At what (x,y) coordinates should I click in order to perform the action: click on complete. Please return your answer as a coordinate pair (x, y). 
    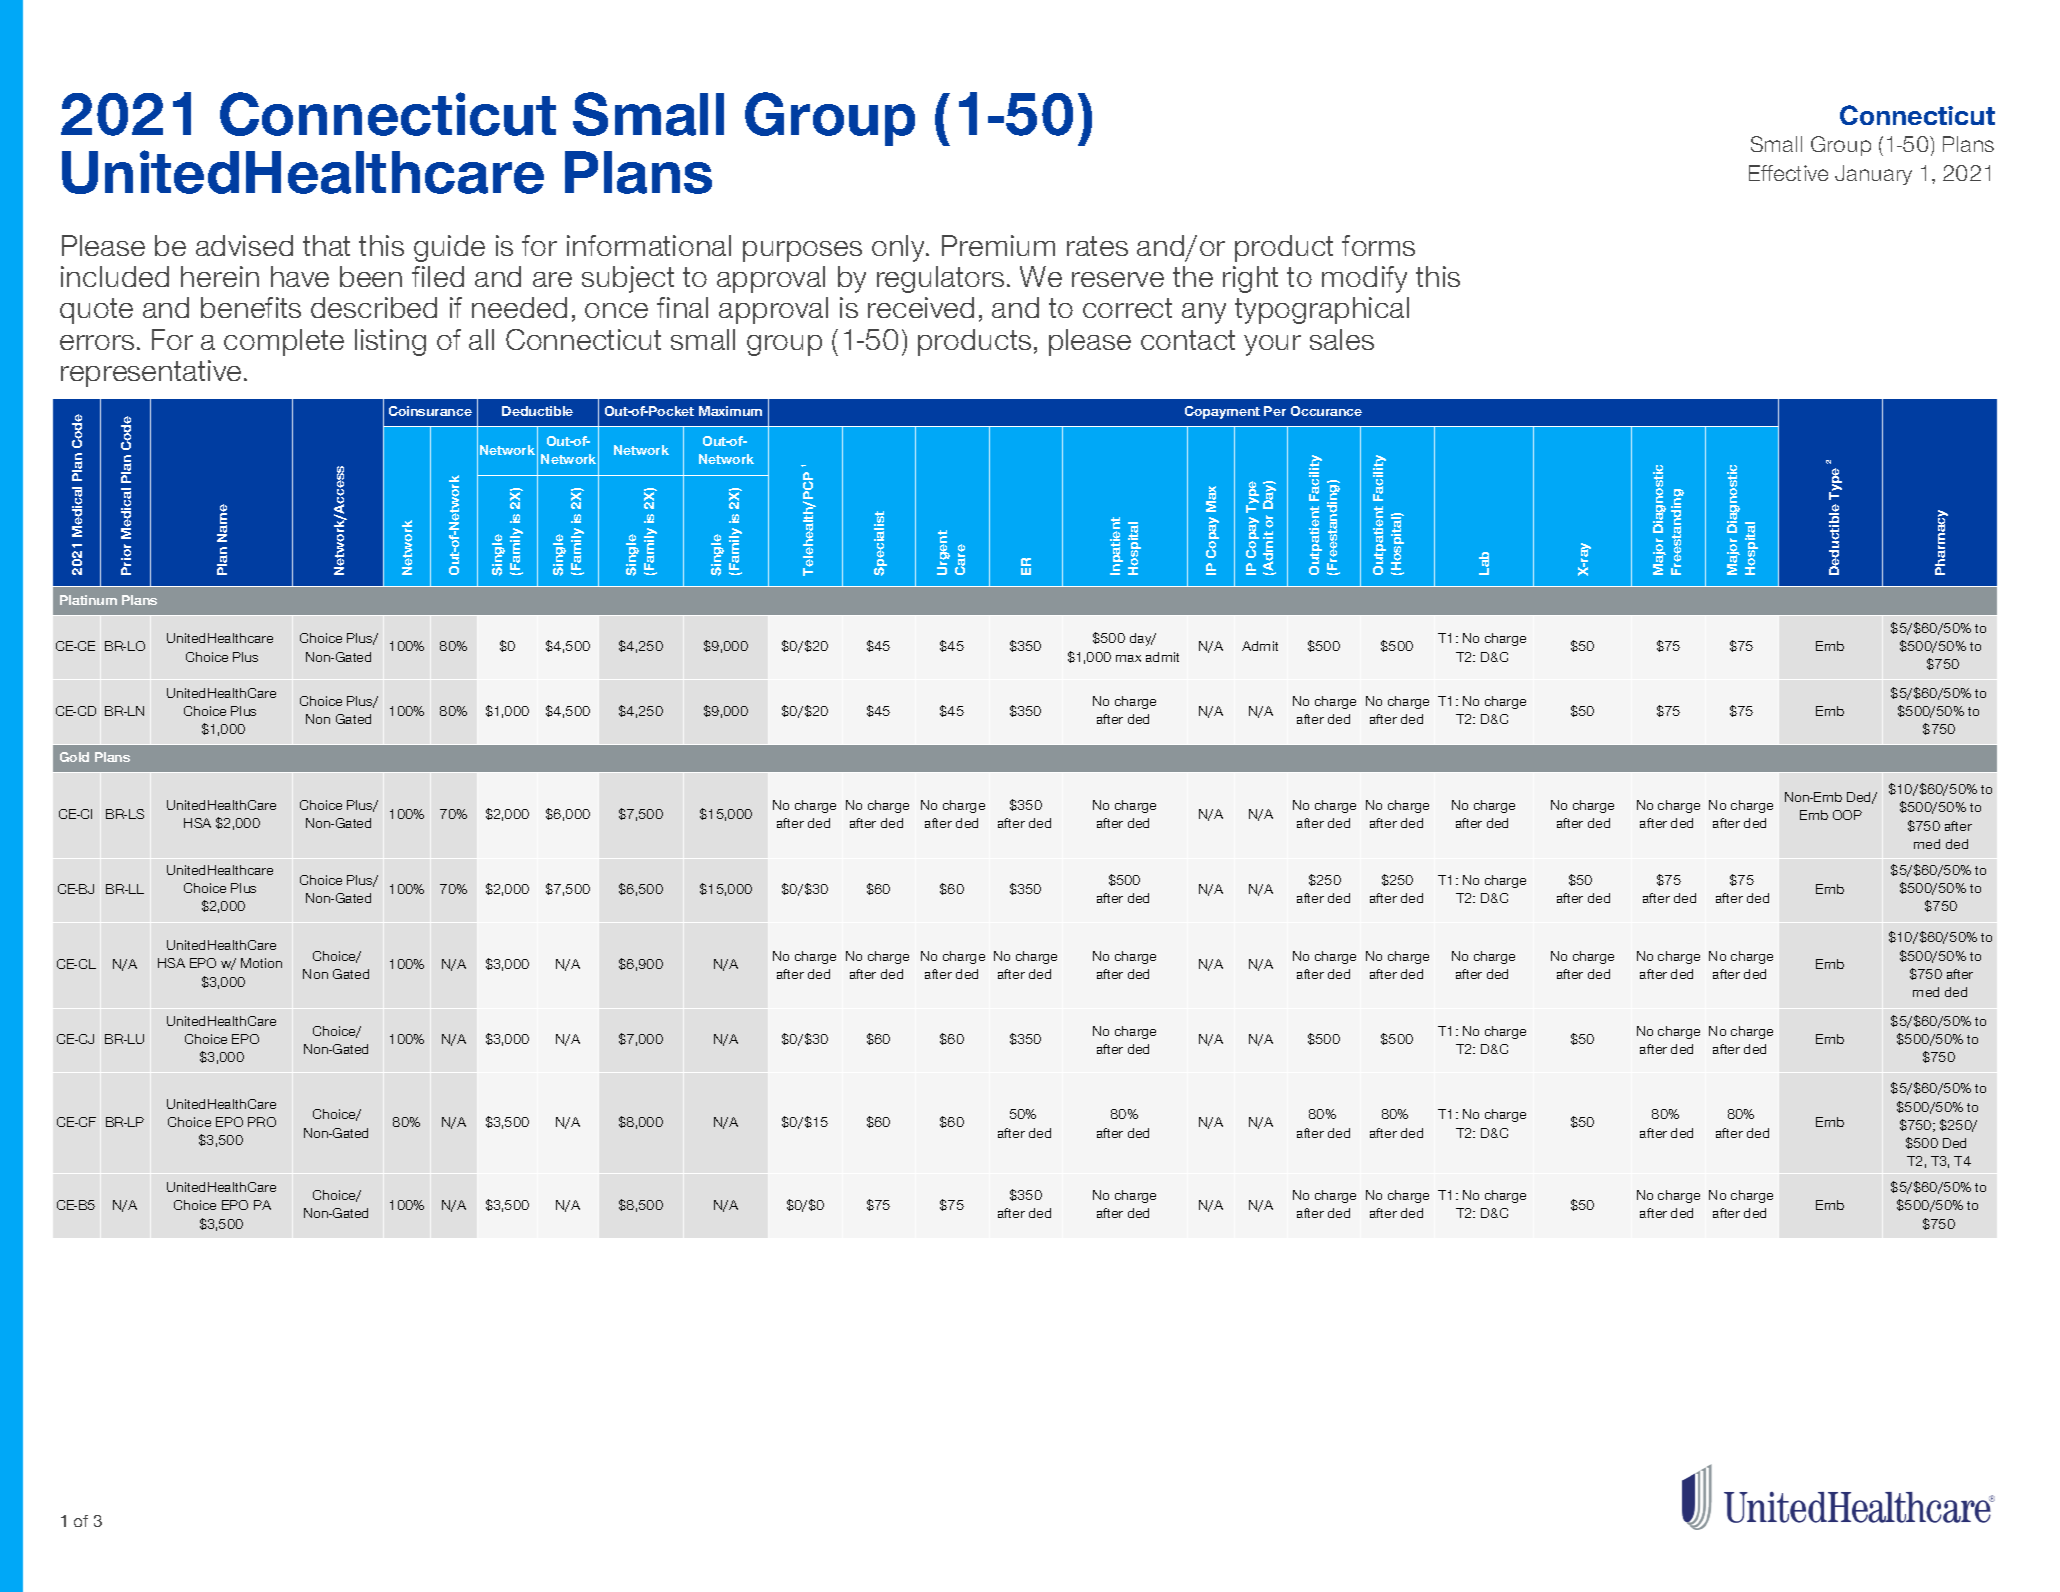
    Looking at the image, I should click on (284, 342).
